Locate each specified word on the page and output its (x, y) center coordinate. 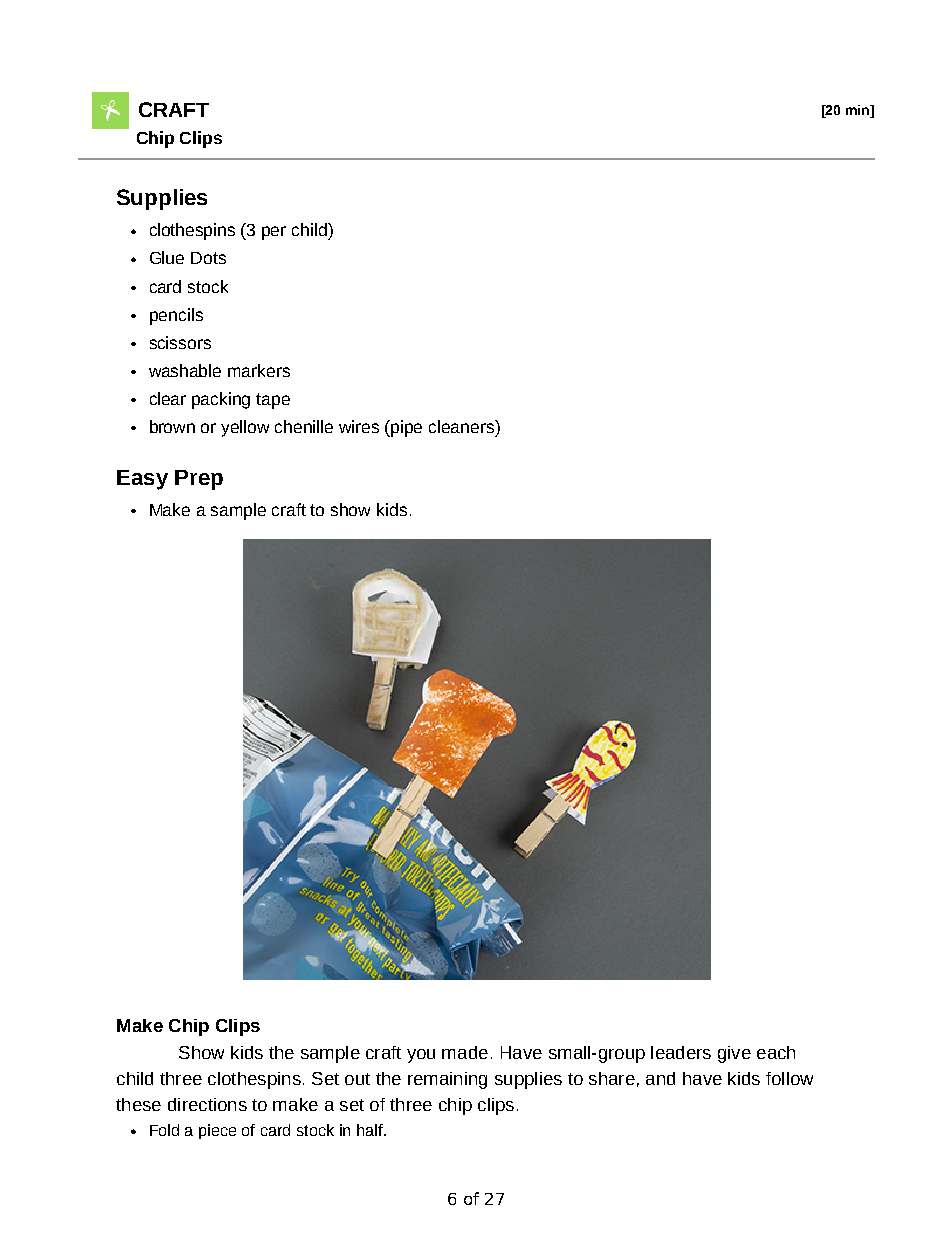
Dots (208, 258)
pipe (406, 428)
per (274, 233)
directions (207, 1104)
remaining (447, 1080)
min (859, 110)
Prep (199, 480)
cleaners (463, 426)
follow (789, 1078)
